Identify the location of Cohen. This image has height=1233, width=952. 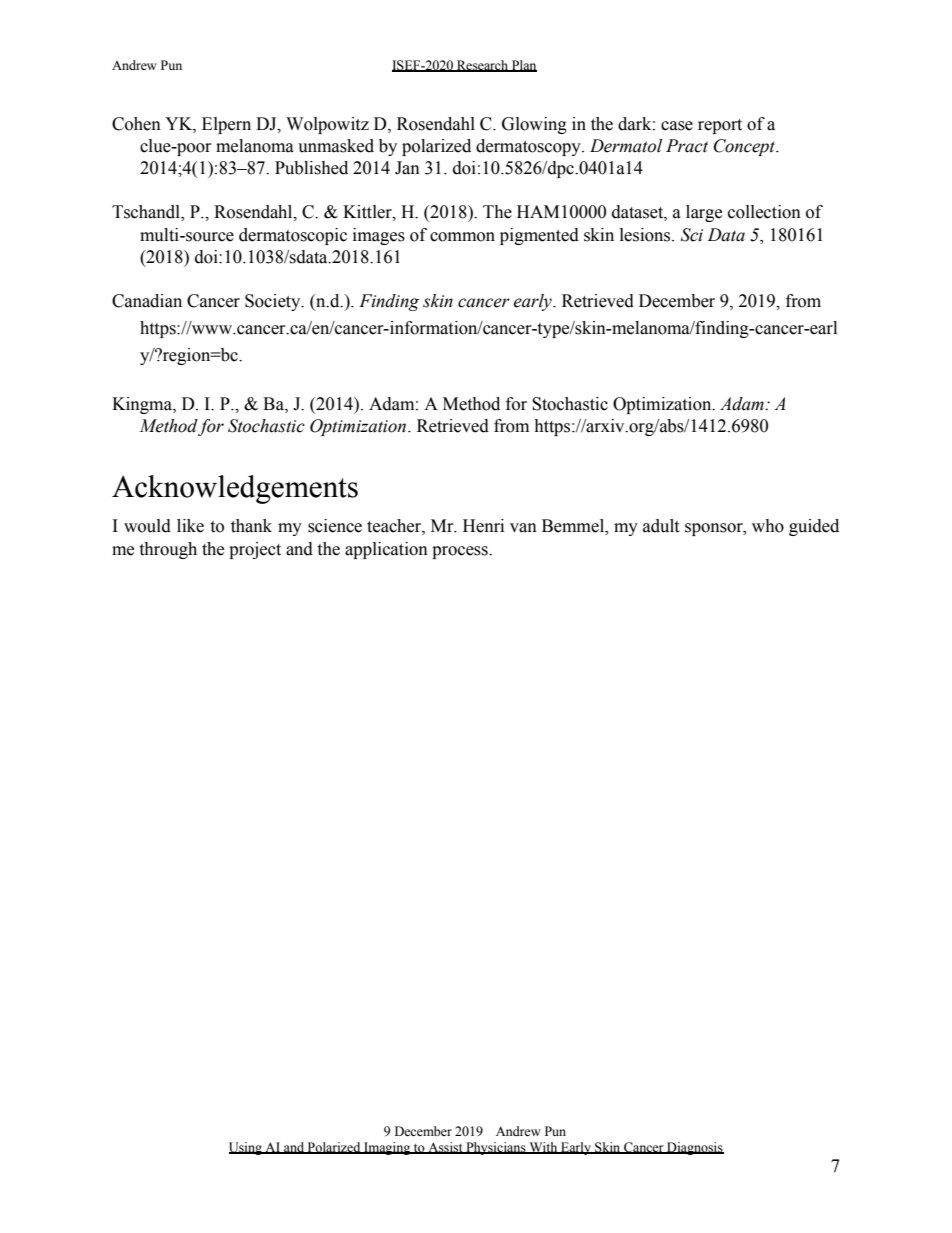
(136, 124).
